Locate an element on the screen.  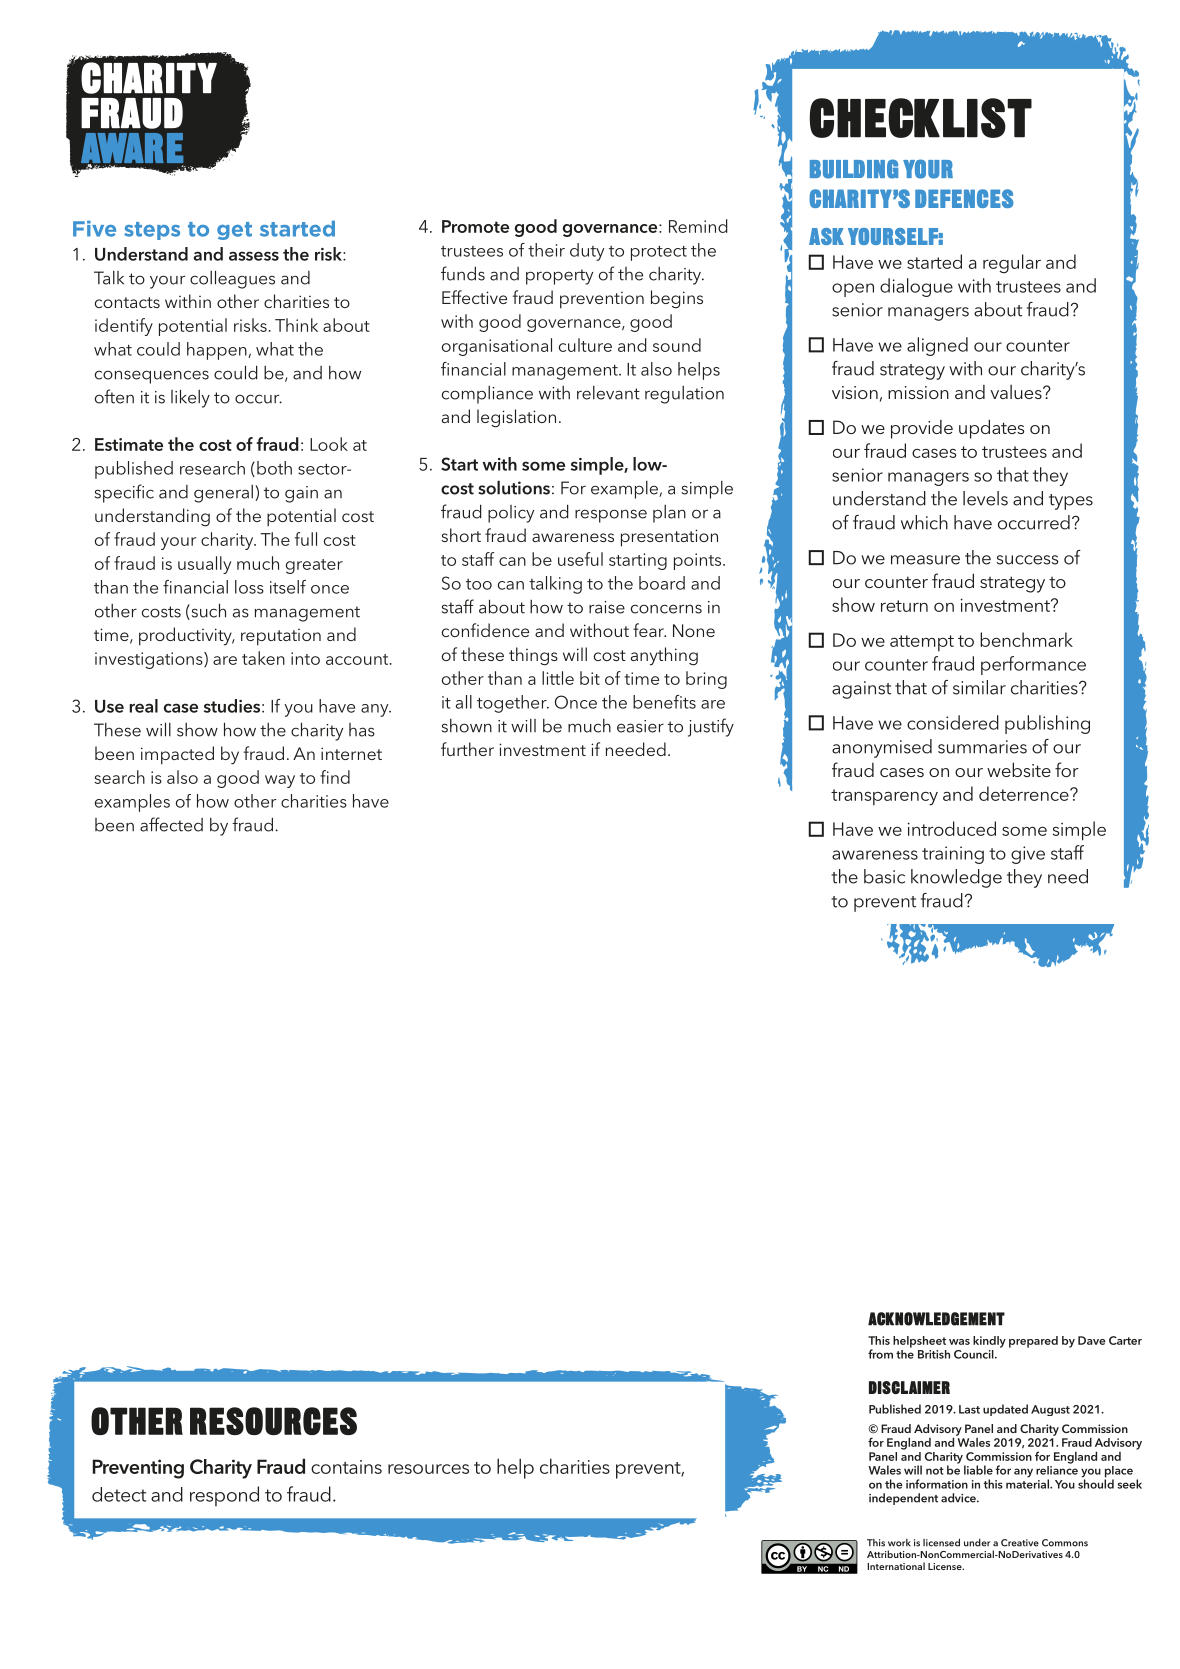
Remind is located at coordinates (698, 226).
